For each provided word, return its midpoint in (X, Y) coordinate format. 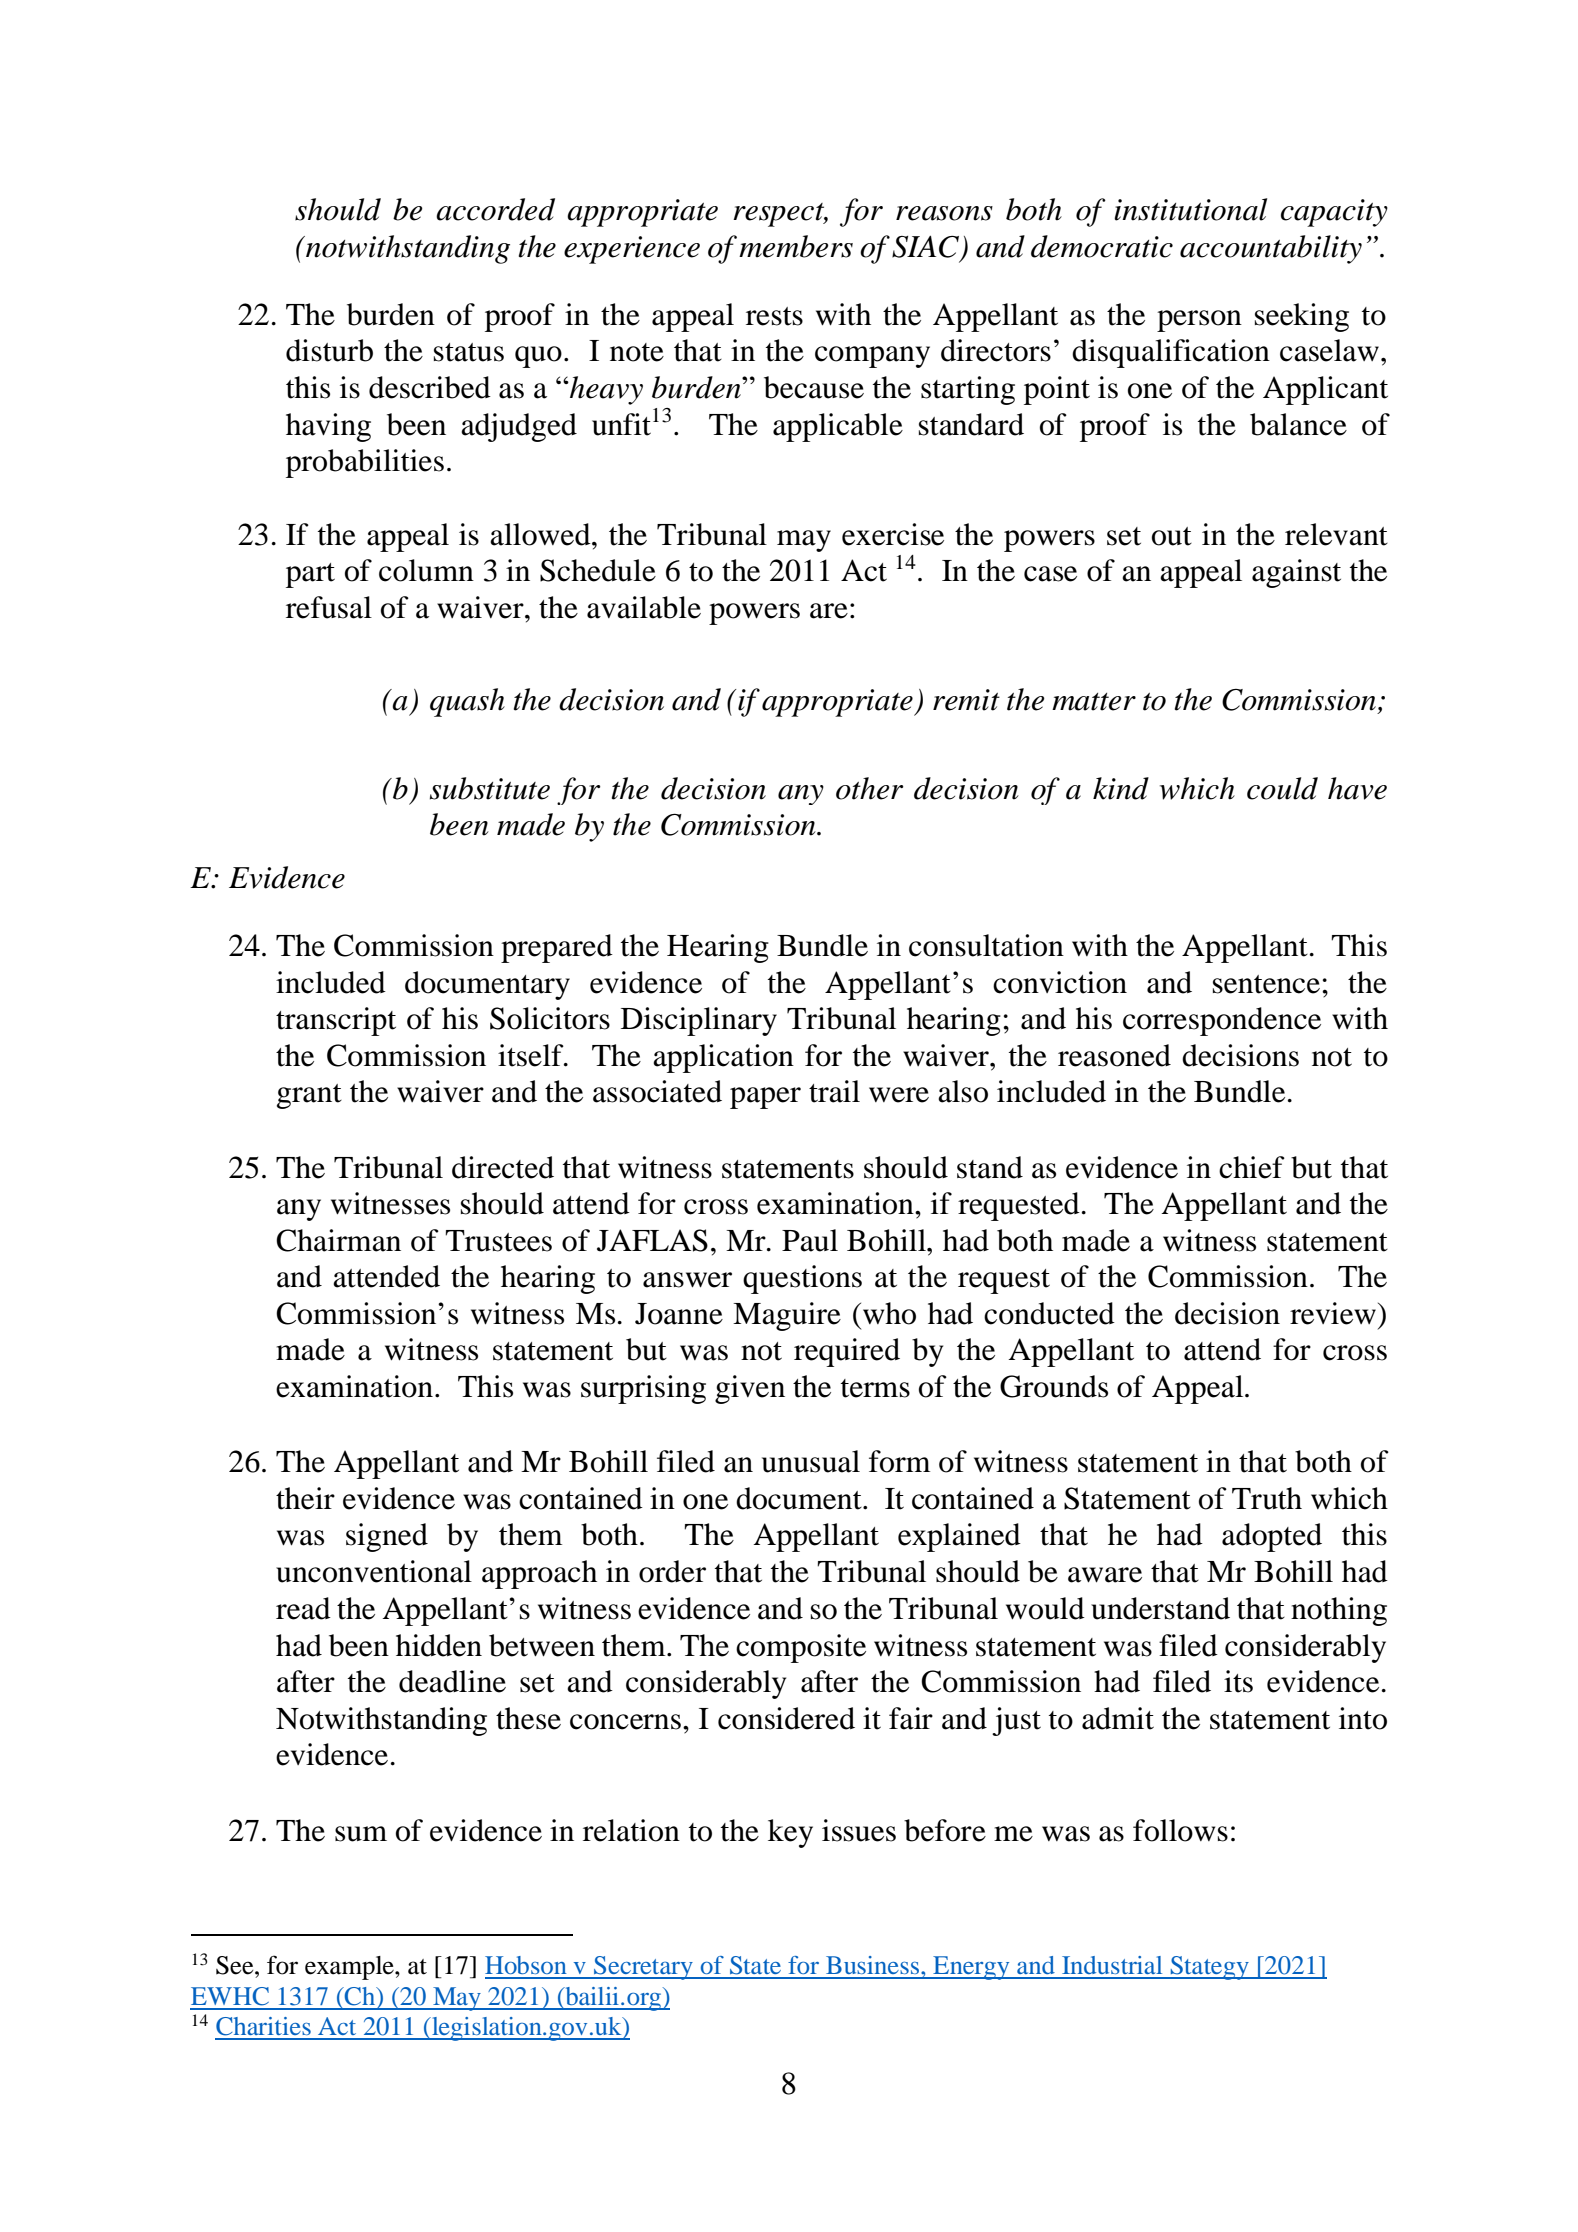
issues (859, 1830)
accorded (495, 209)
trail (834, 1091)
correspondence (1222, 1021)
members (796, 246)
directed (503, 1167)
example (350, 1968)
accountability (1271, 249)
